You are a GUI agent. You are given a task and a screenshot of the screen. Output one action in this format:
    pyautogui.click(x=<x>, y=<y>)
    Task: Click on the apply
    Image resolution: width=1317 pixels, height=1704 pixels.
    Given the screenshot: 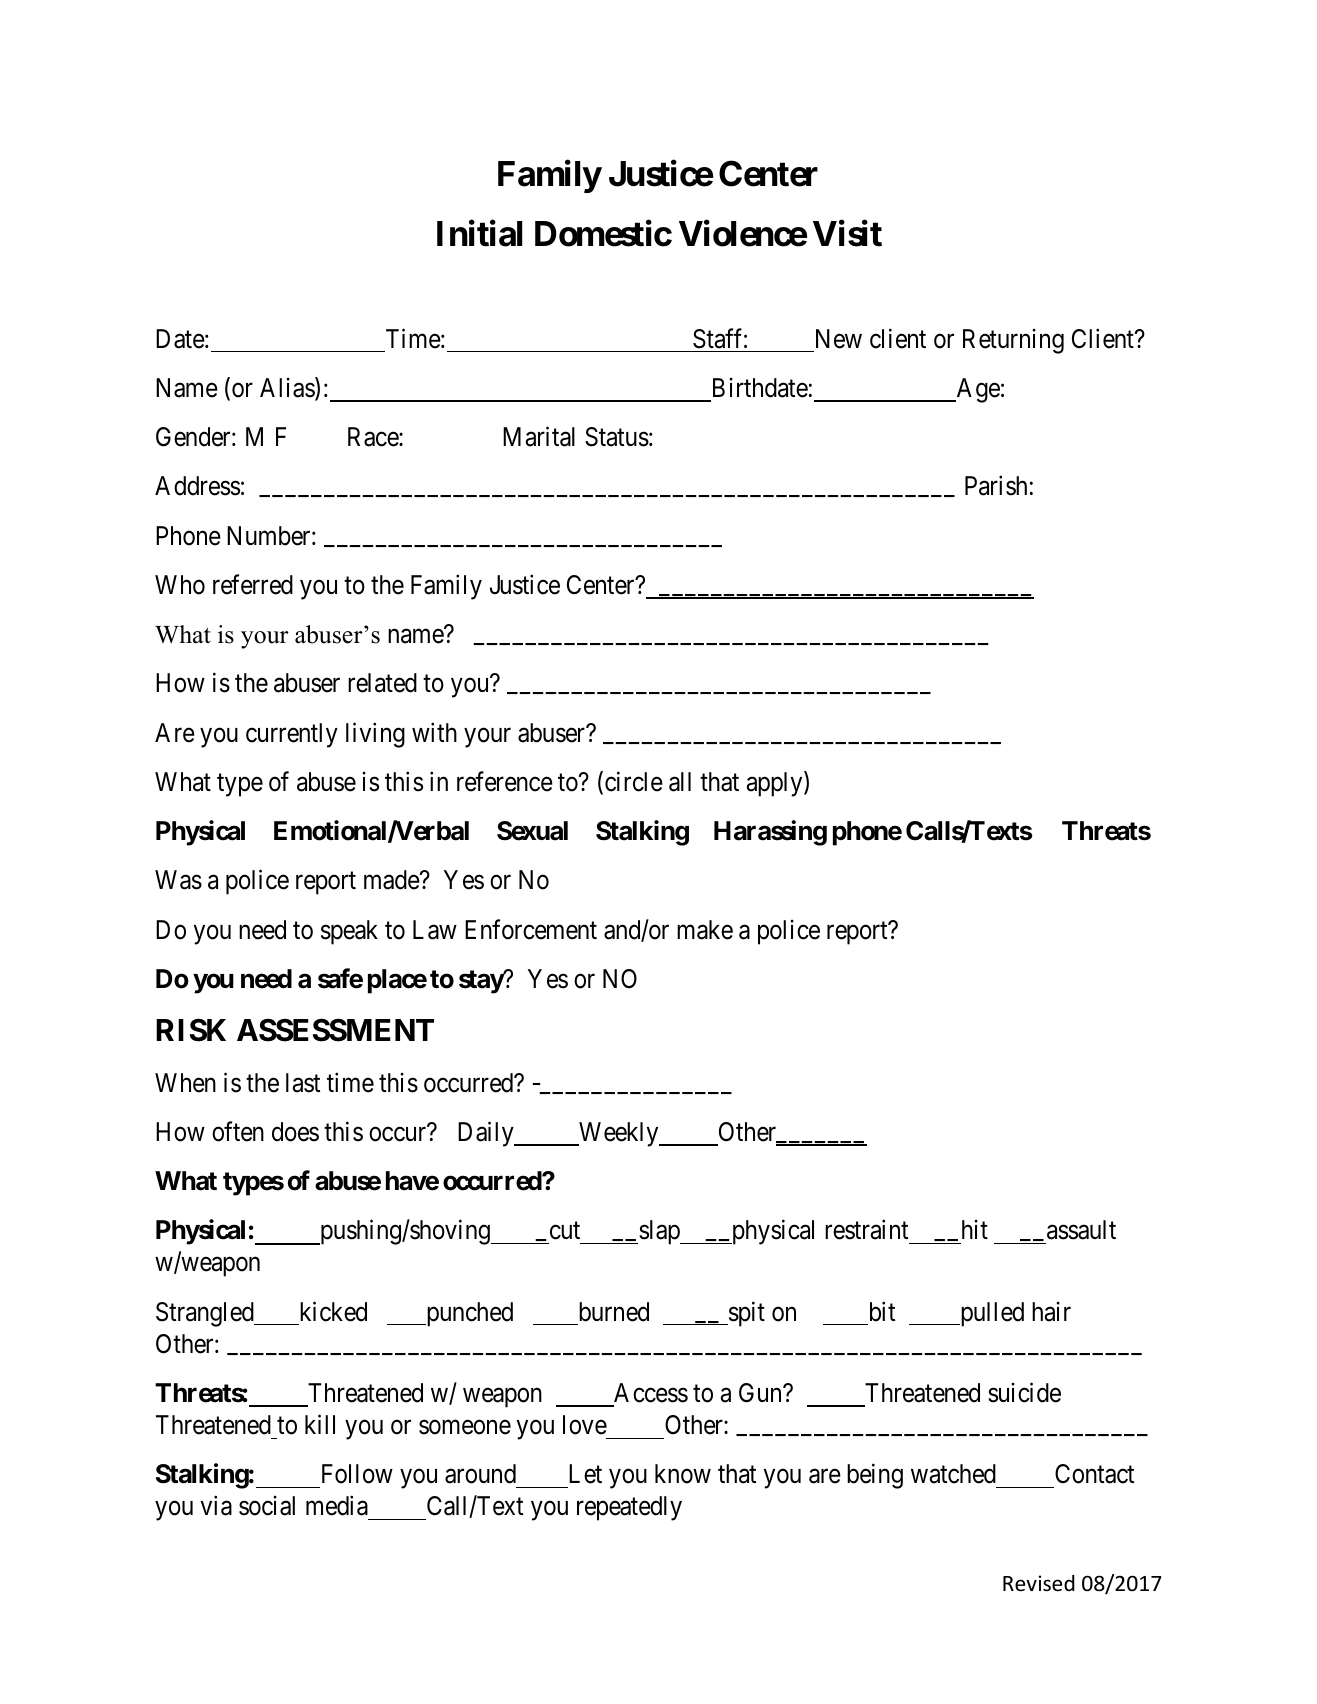 What is the action you would take?
    pyautogui.click(x=776, y=784)
